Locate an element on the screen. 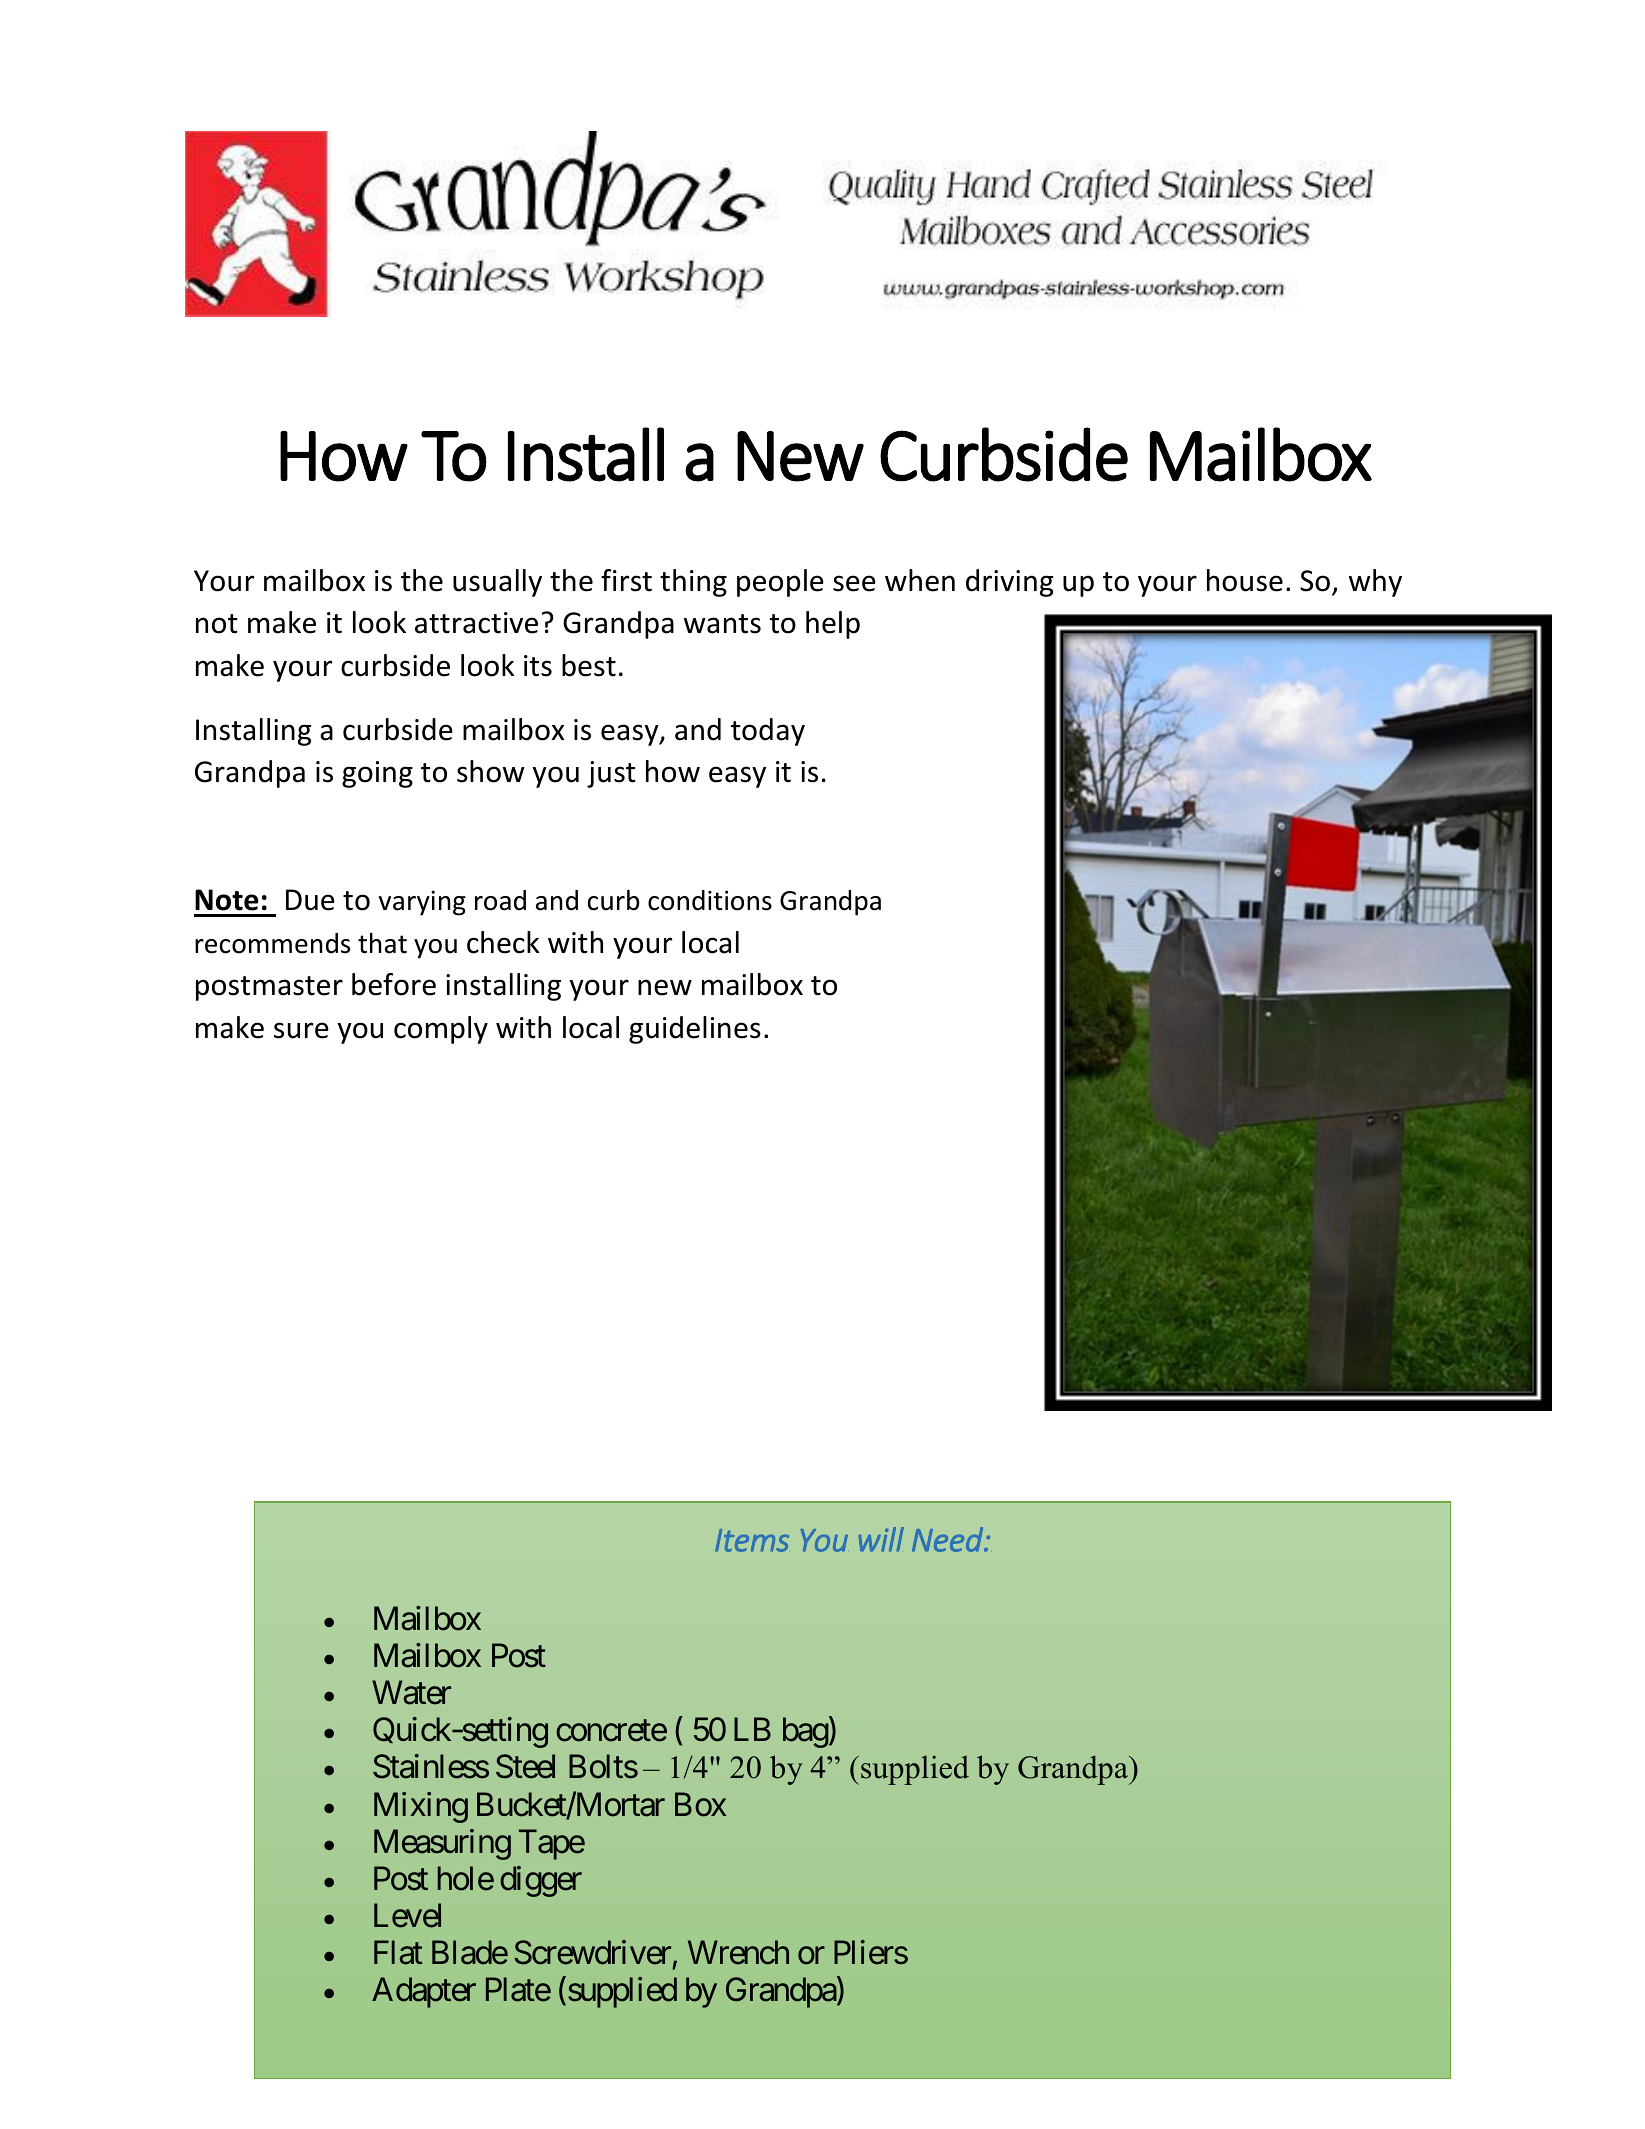  Water is located at coordinates (411, 1693).
